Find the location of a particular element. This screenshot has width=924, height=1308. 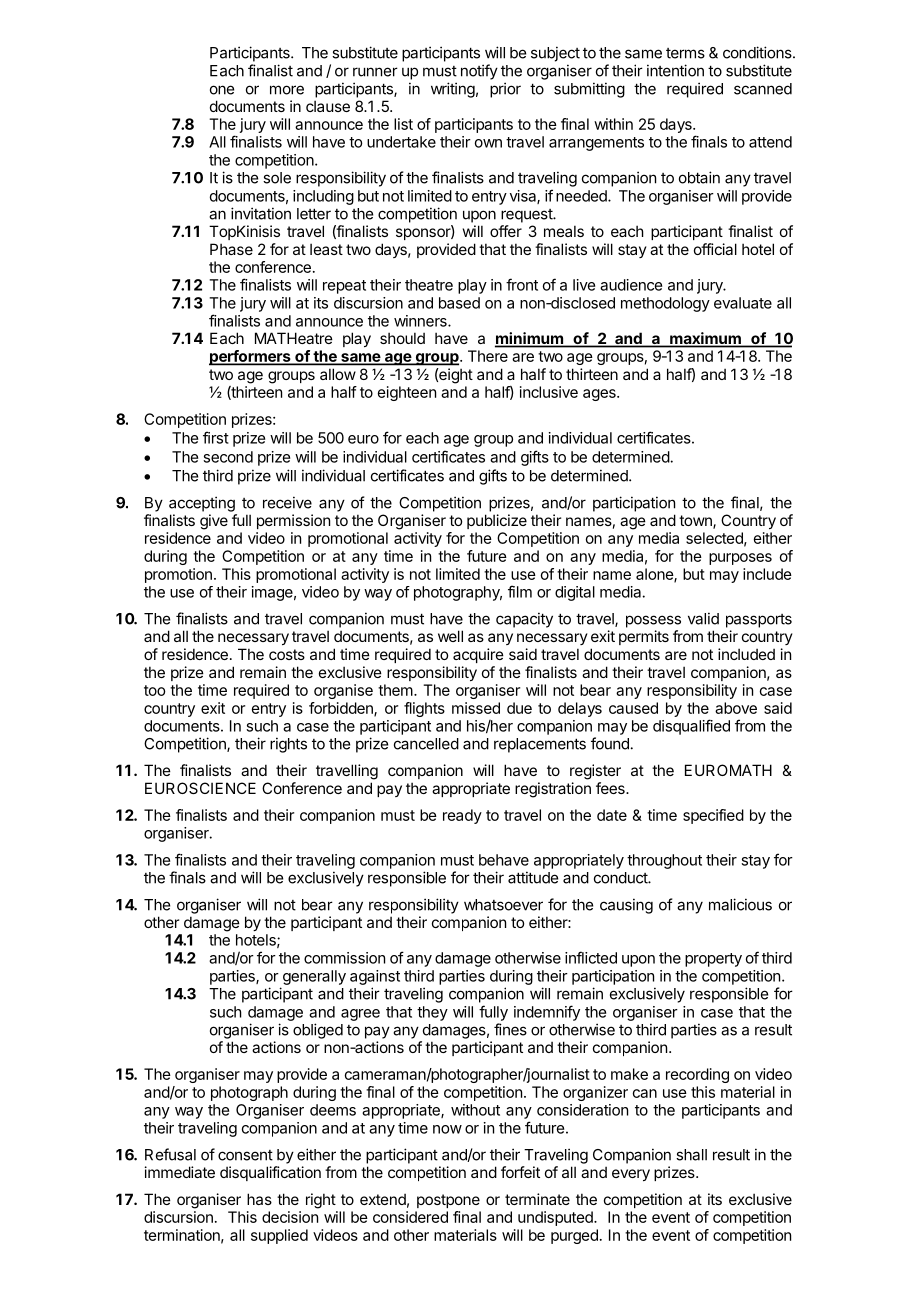

more is located at coordinates (287, 90).
